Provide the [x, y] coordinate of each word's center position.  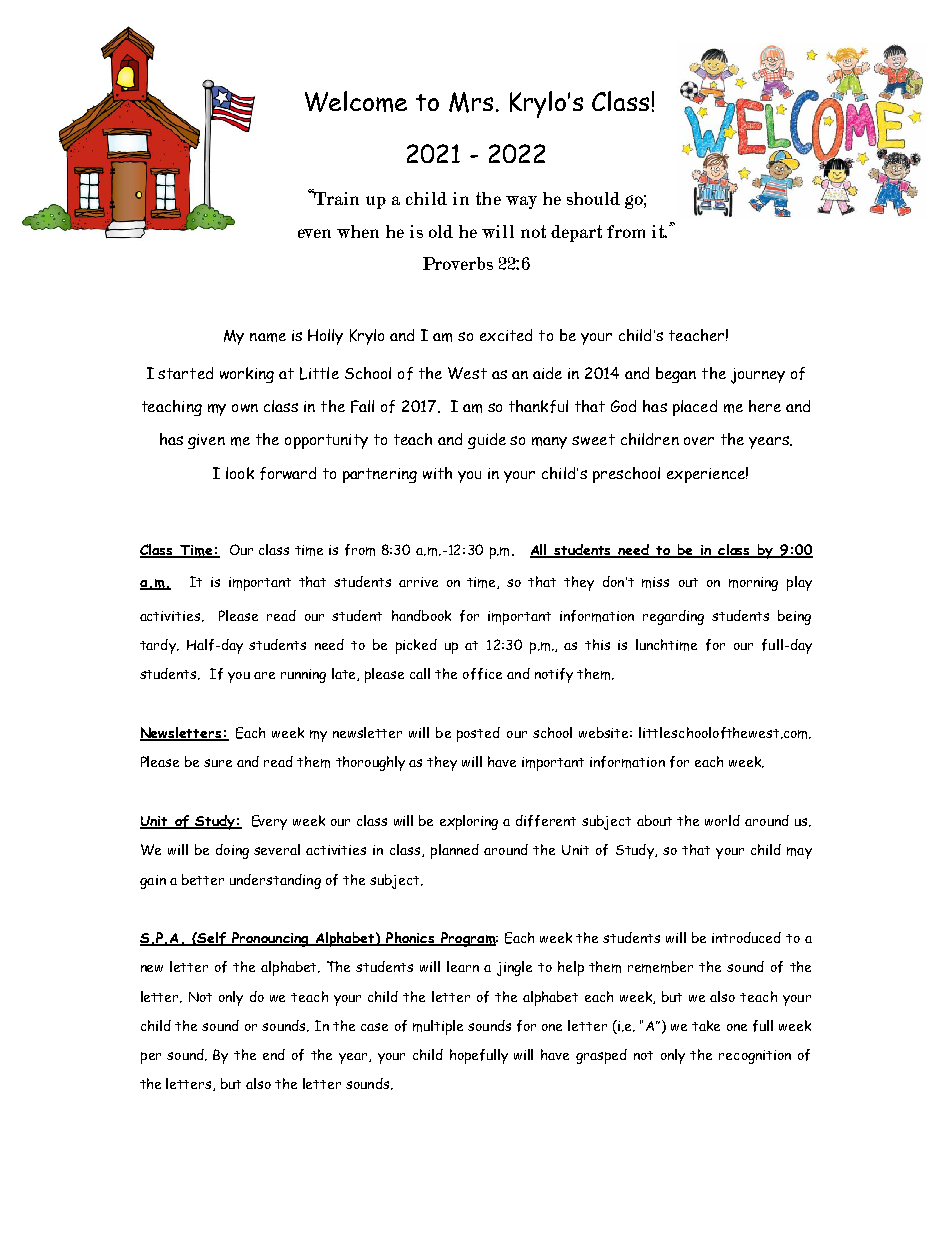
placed [695, 408]
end [274, 1054]
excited [506, 335]
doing [232, 851]
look [240, 473]
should [593, 198]
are [264, 675]
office [482, 674]
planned [455, 851]
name [268, 337]
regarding [673, 617]
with [437, 473]
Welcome [356, 101]
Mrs [471, 102]
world [722, 820]
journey [758, 376]
